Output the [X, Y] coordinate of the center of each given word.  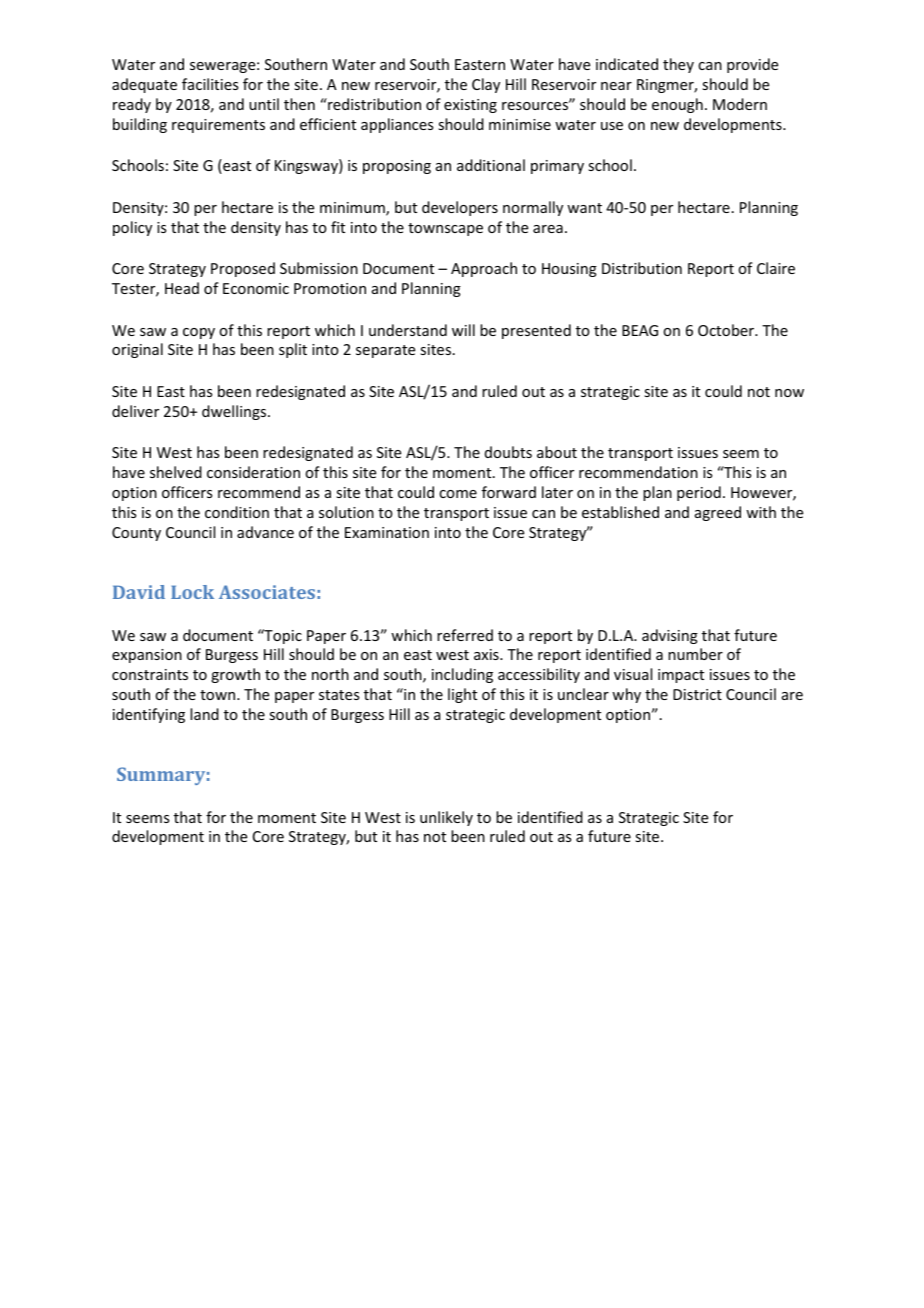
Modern [740, 104]
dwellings [235, 412]
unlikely [446, 818]
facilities [210, 84]
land [204, 714]
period [699, 493]
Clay [486, 85]
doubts [508, 452]
